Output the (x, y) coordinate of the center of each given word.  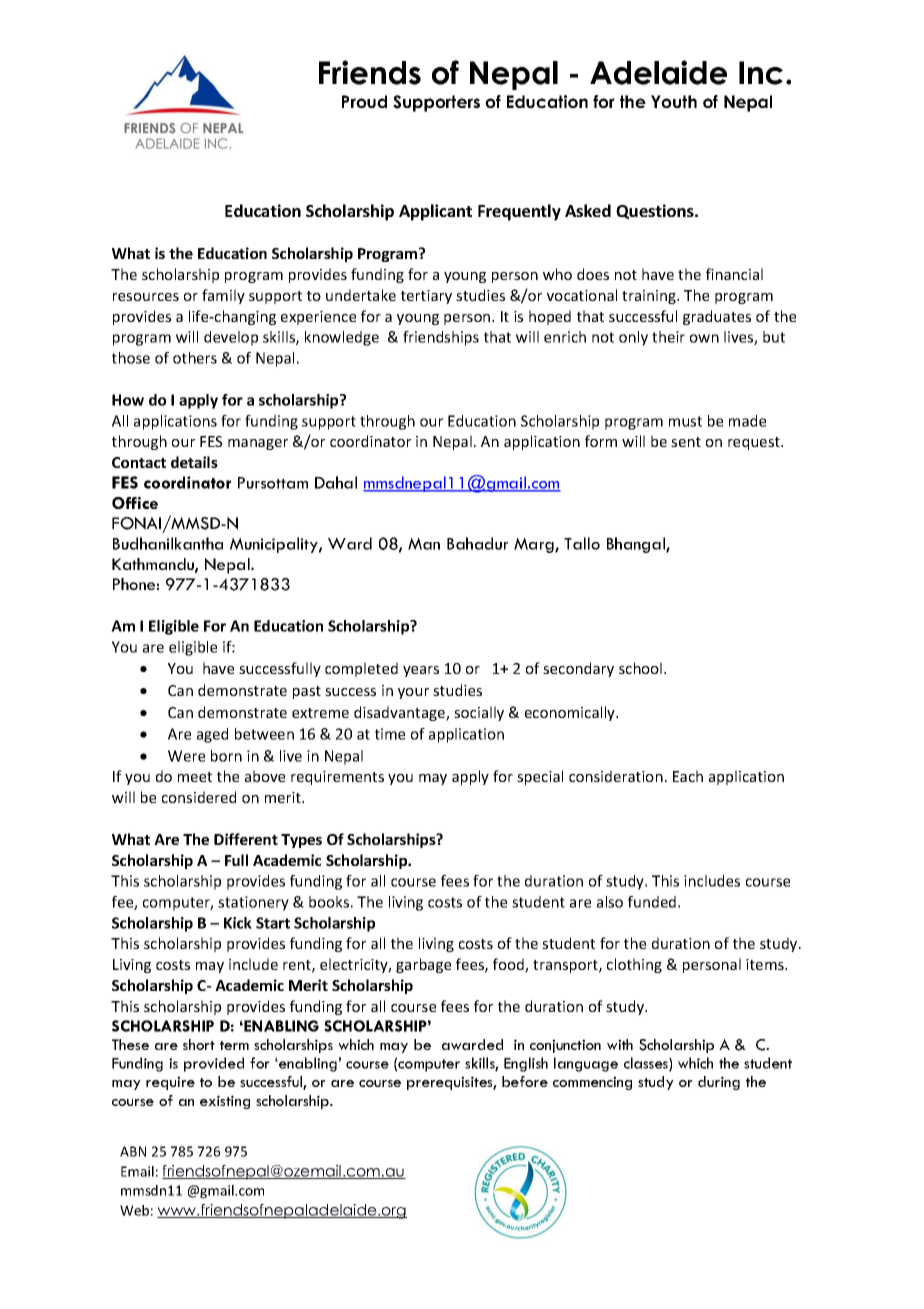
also (610, 902)
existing (225, 1102)
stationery (253, 903)
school (642, 668)
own (704, 338)
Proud (364, 101)
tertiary (426, 297)
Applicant (435, 212)
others (195, 358)
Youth (674, 101)
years (421, 671)
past (307, 692)
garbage (423, 965)
